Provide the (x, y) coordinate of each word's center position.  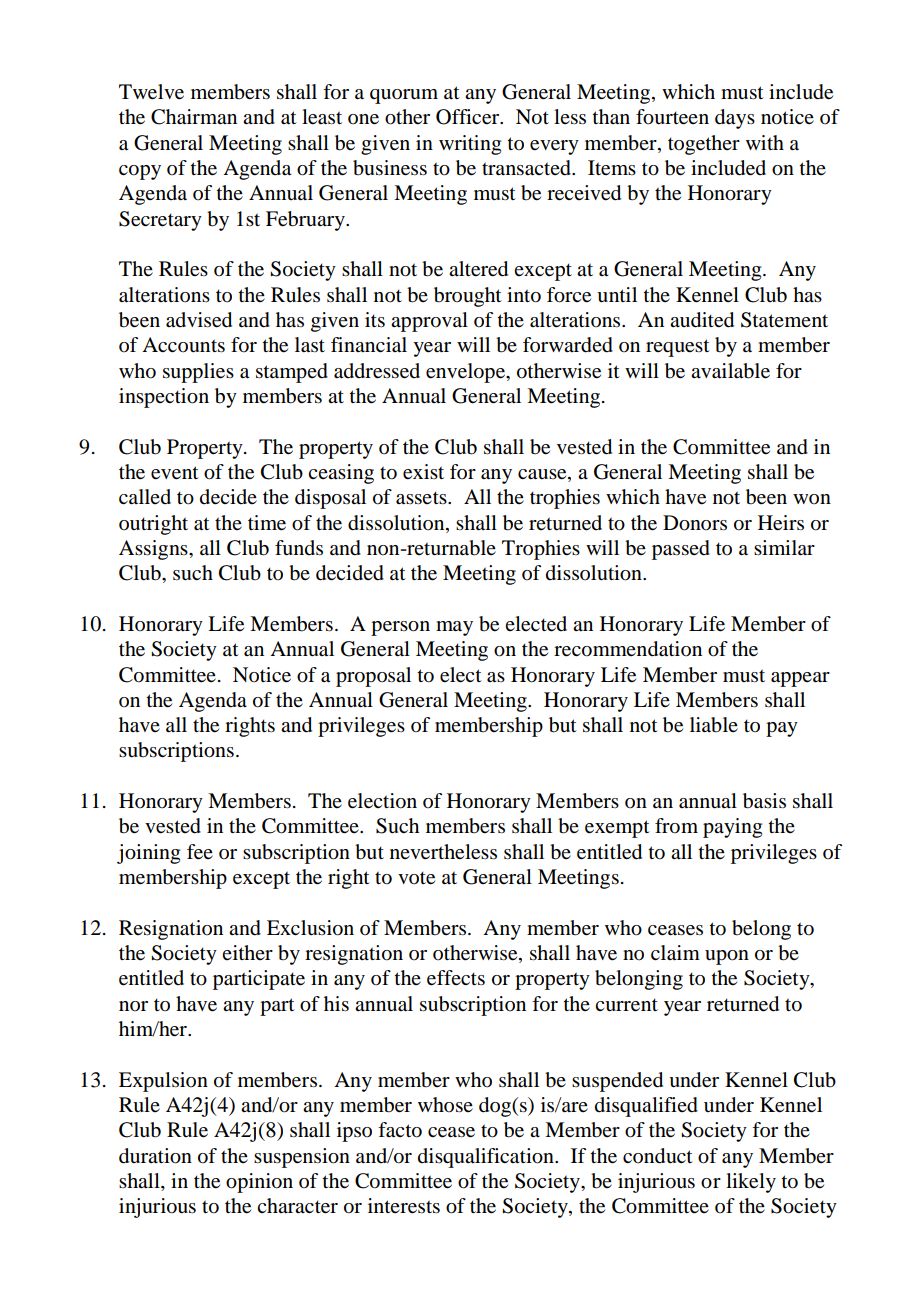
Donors (695, 523)
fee (200, 852)
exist (423, 472)
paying (732, 828)
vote (416, 878)
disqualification (487, 1158)
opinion (259, 1183)
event (175, 473)
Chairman (194, 117)
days (735, 119)
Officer (469, 117)
